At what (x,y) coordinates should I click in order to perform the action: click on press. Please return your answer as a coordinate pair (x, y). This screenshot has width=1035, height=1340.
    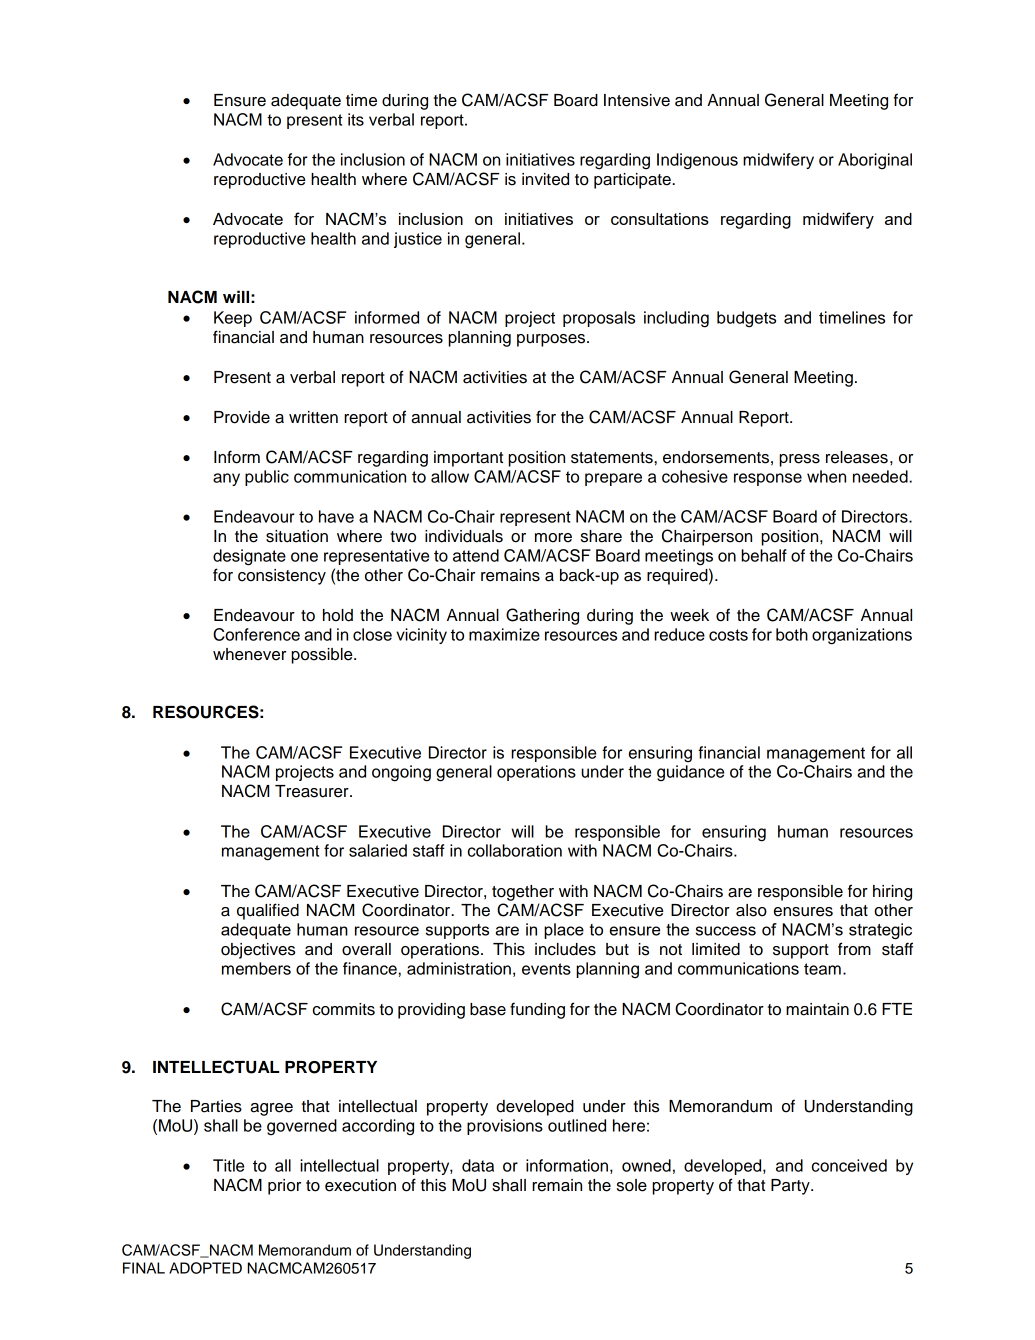
    Looking at the image, I should click on (799, 460).
